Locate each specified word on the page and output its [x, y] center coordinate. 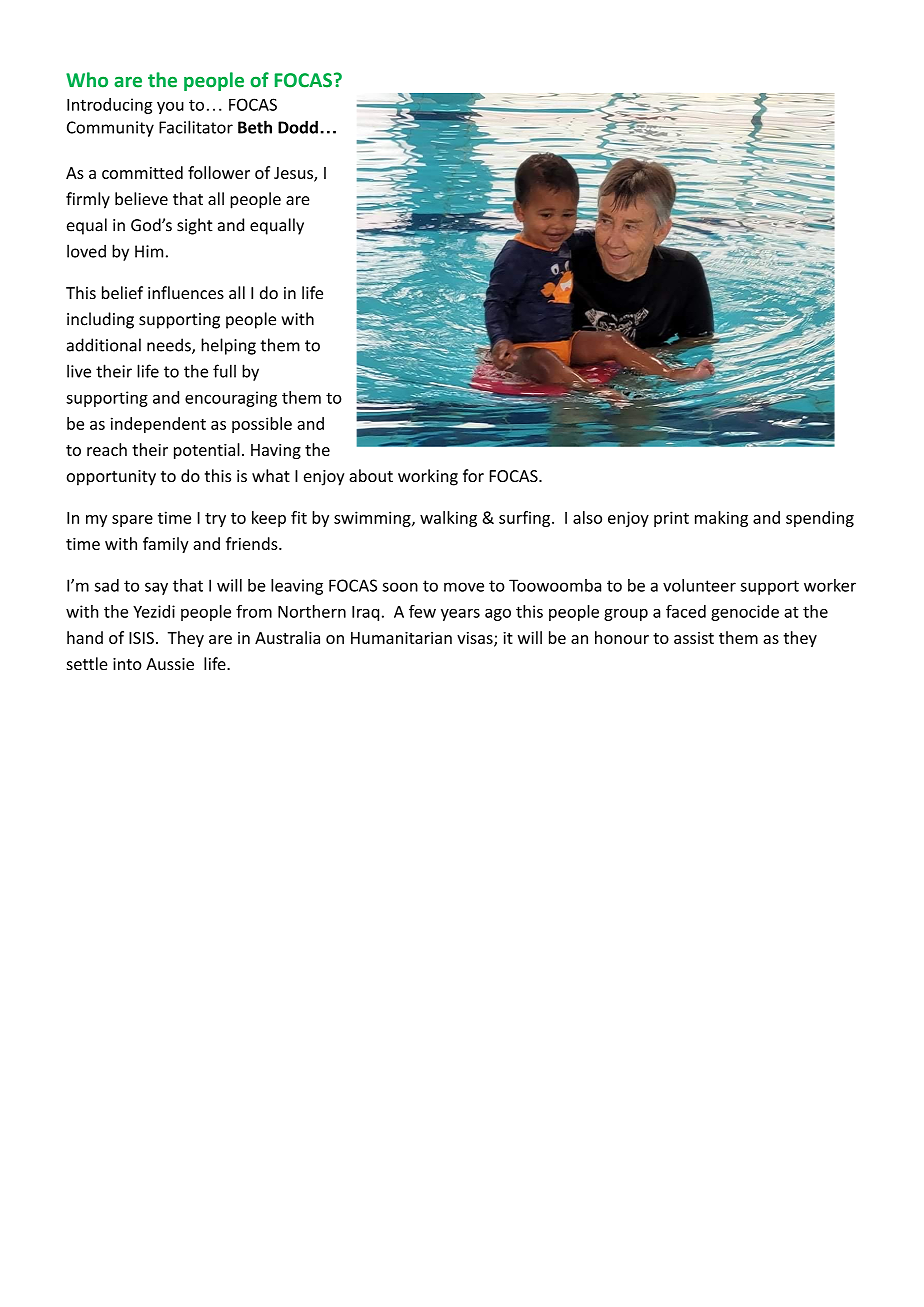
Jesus [294, 174]
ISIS [141, 638]
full [224, 371]
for [473, 475]
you [170, 108]
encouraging [231, 399]
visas [476, 639]
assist [694, 638]
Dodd [298, 127]
